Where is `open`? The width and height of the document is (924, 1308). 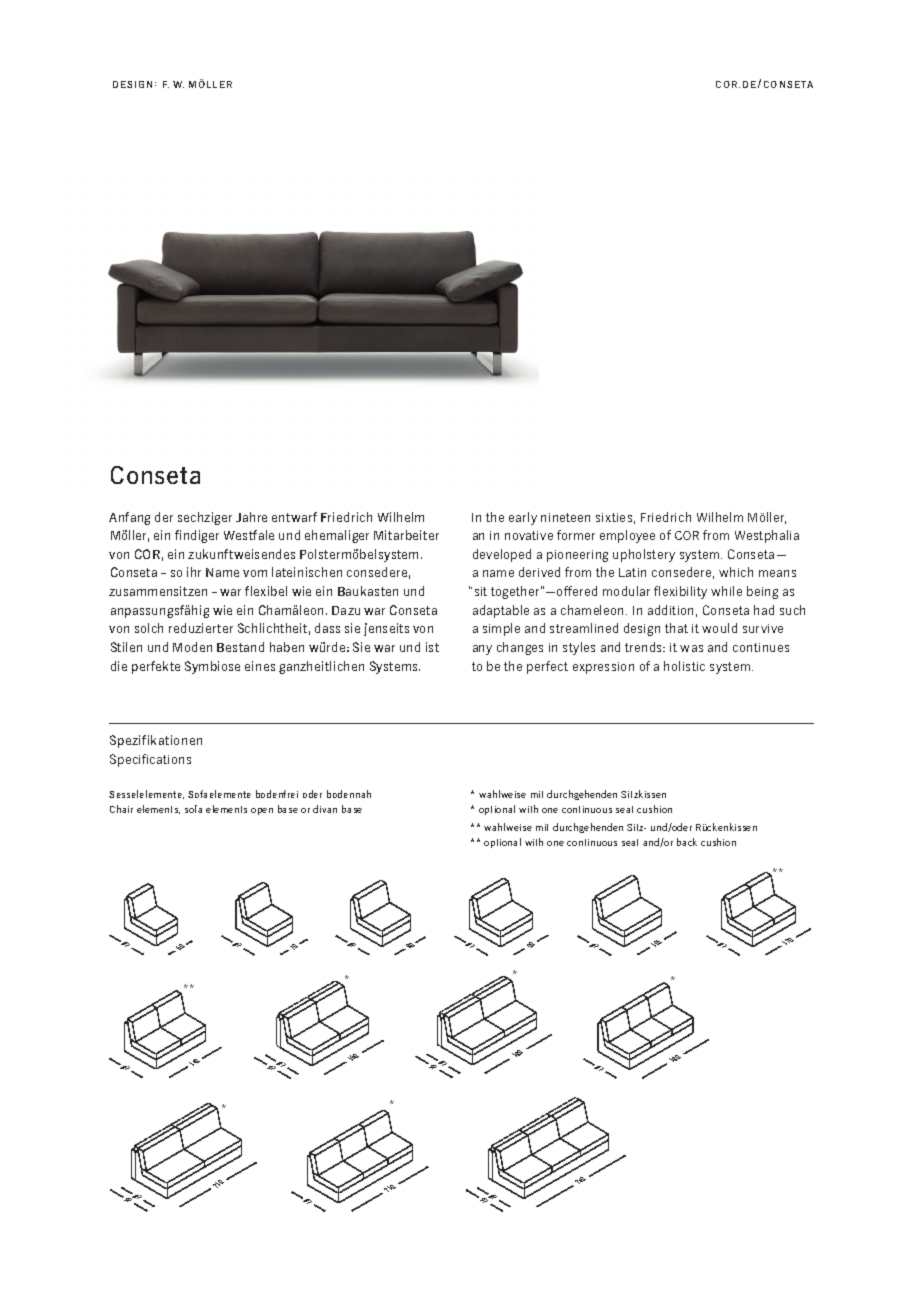
open is located at coordinates (262, 811).
